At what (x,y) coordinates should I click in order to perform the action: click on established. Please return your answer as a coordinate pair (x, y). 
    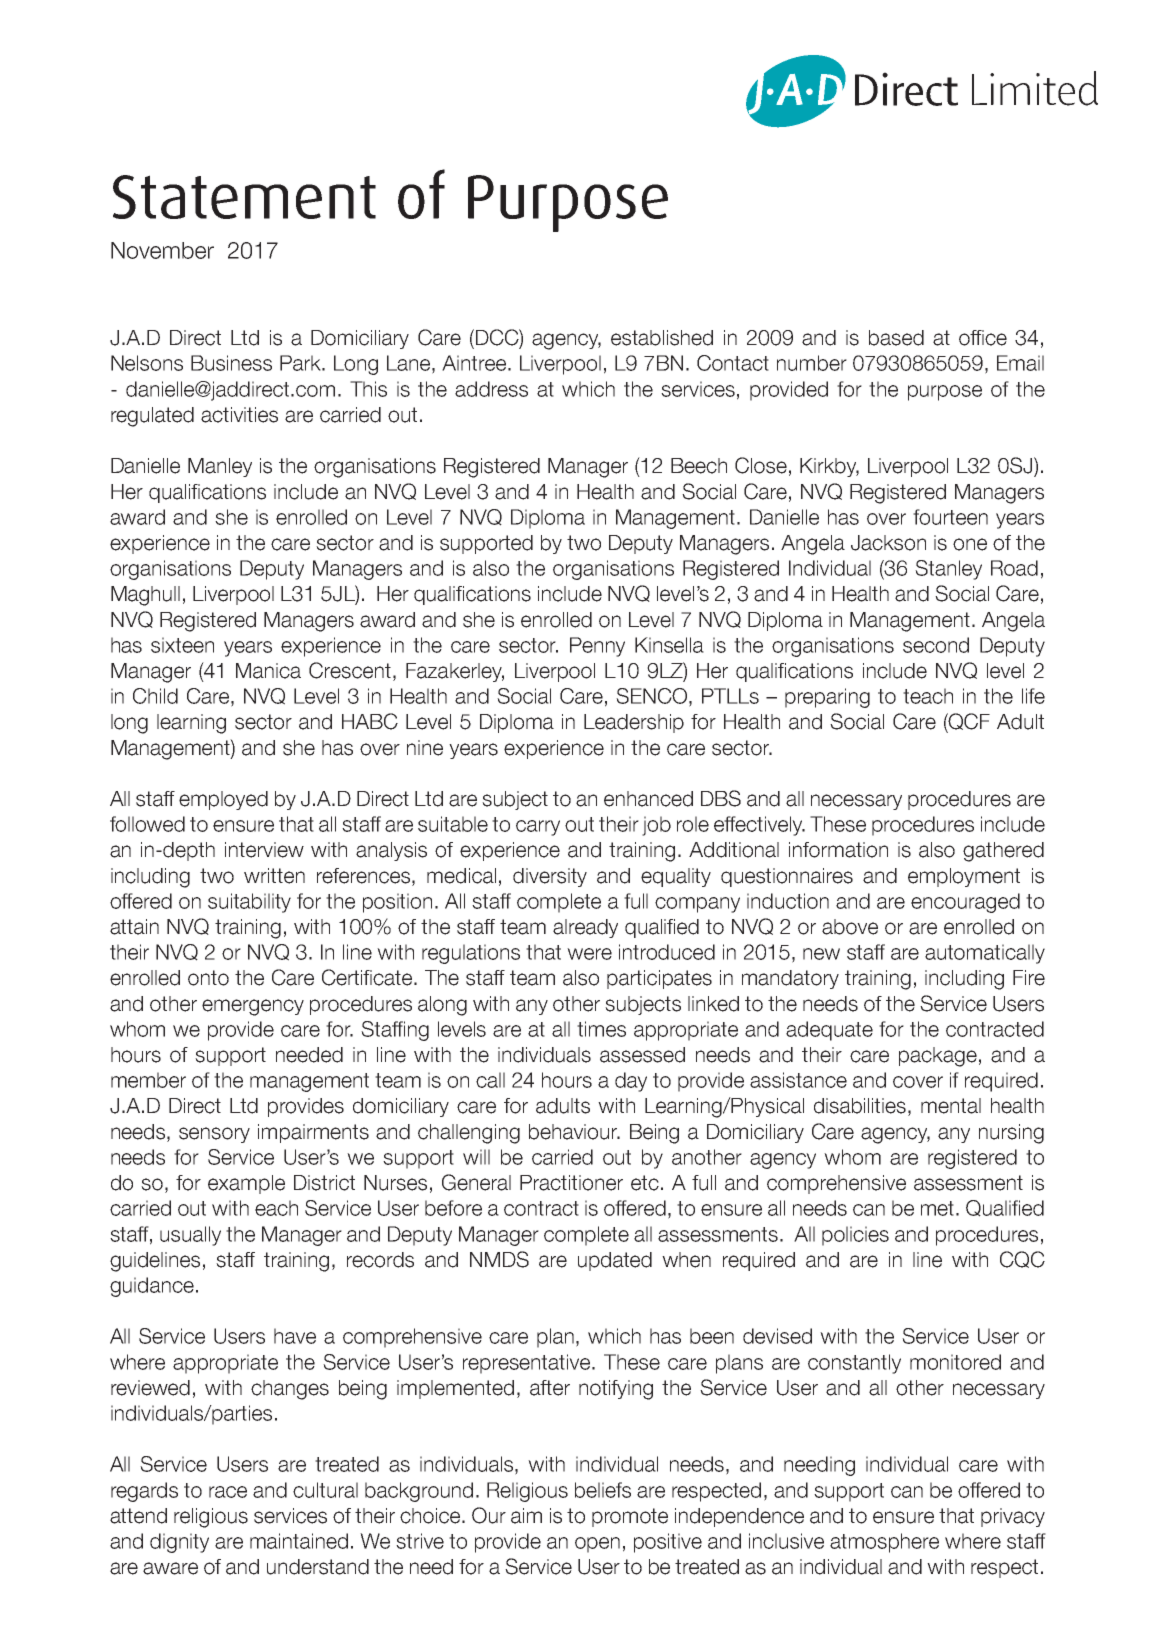
    Looking at the image, I should click on (662, 338).
